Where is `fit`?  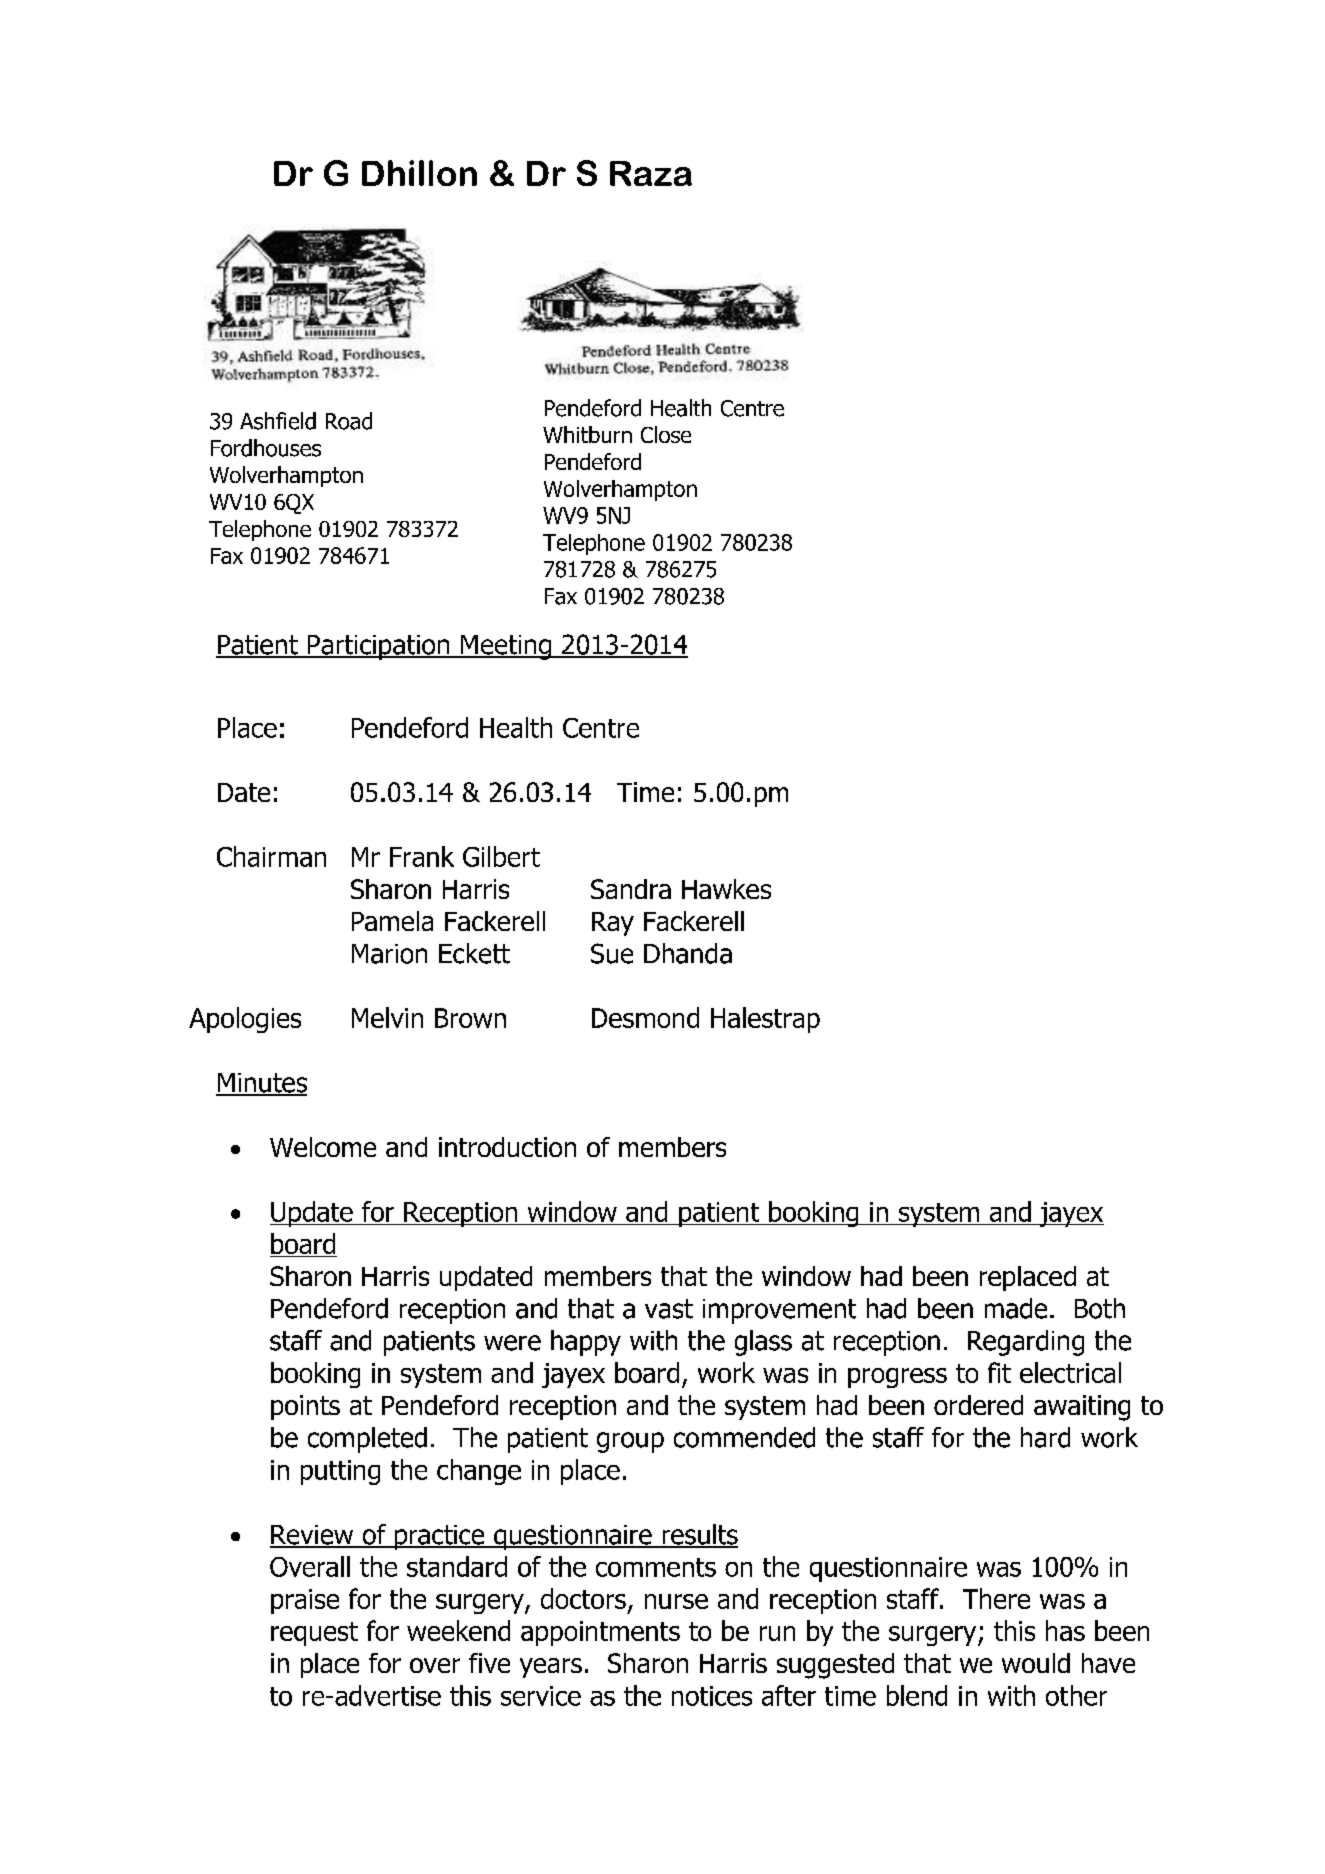 fit is located at coordinates (999, 1372).
